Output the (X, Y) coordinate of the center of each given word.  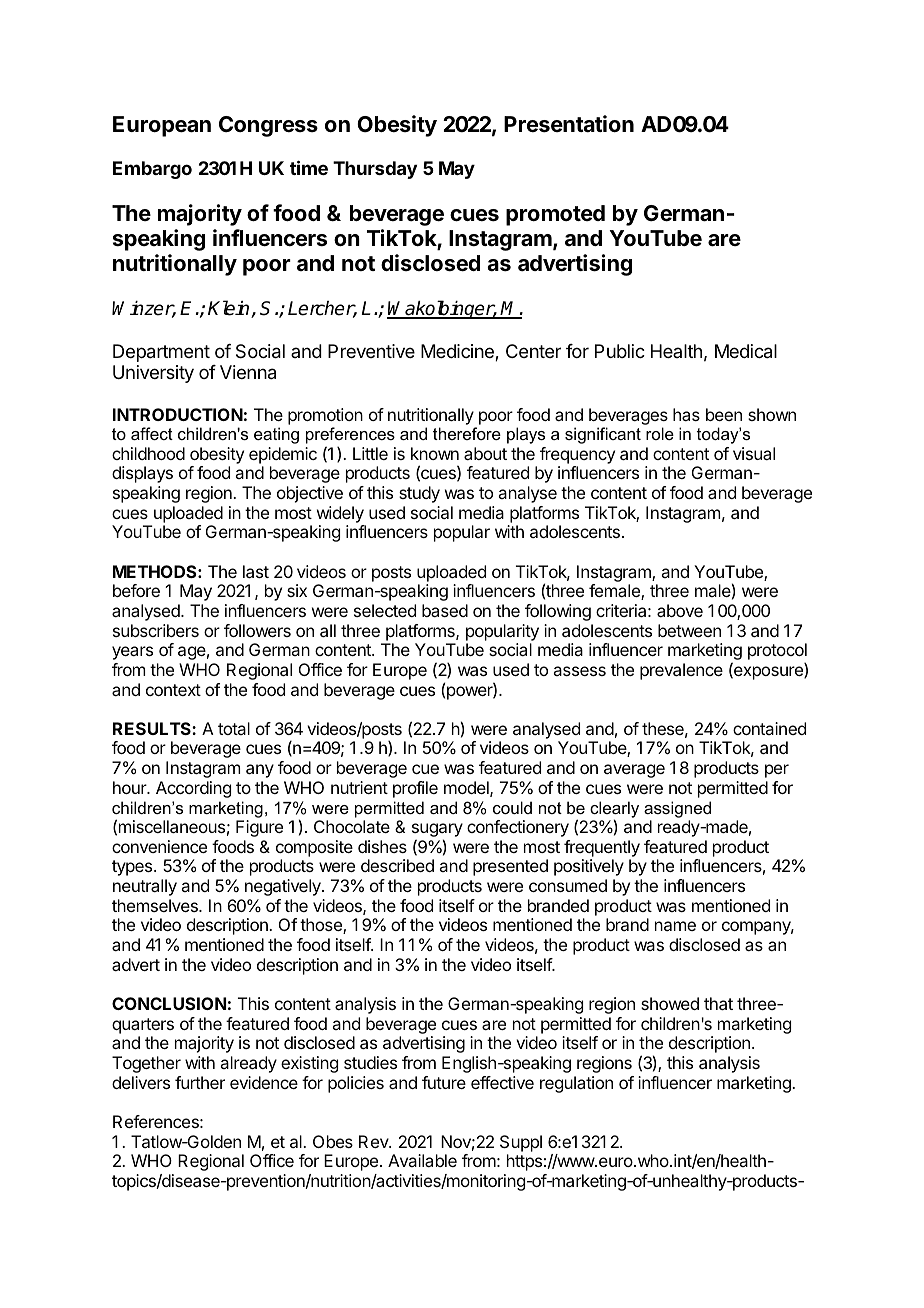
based (445, 610)
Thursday (375, 170)
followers (257, 630)
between (689, 630)
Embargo (152, 170)
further (200, 1082)
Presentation (569, 124)
